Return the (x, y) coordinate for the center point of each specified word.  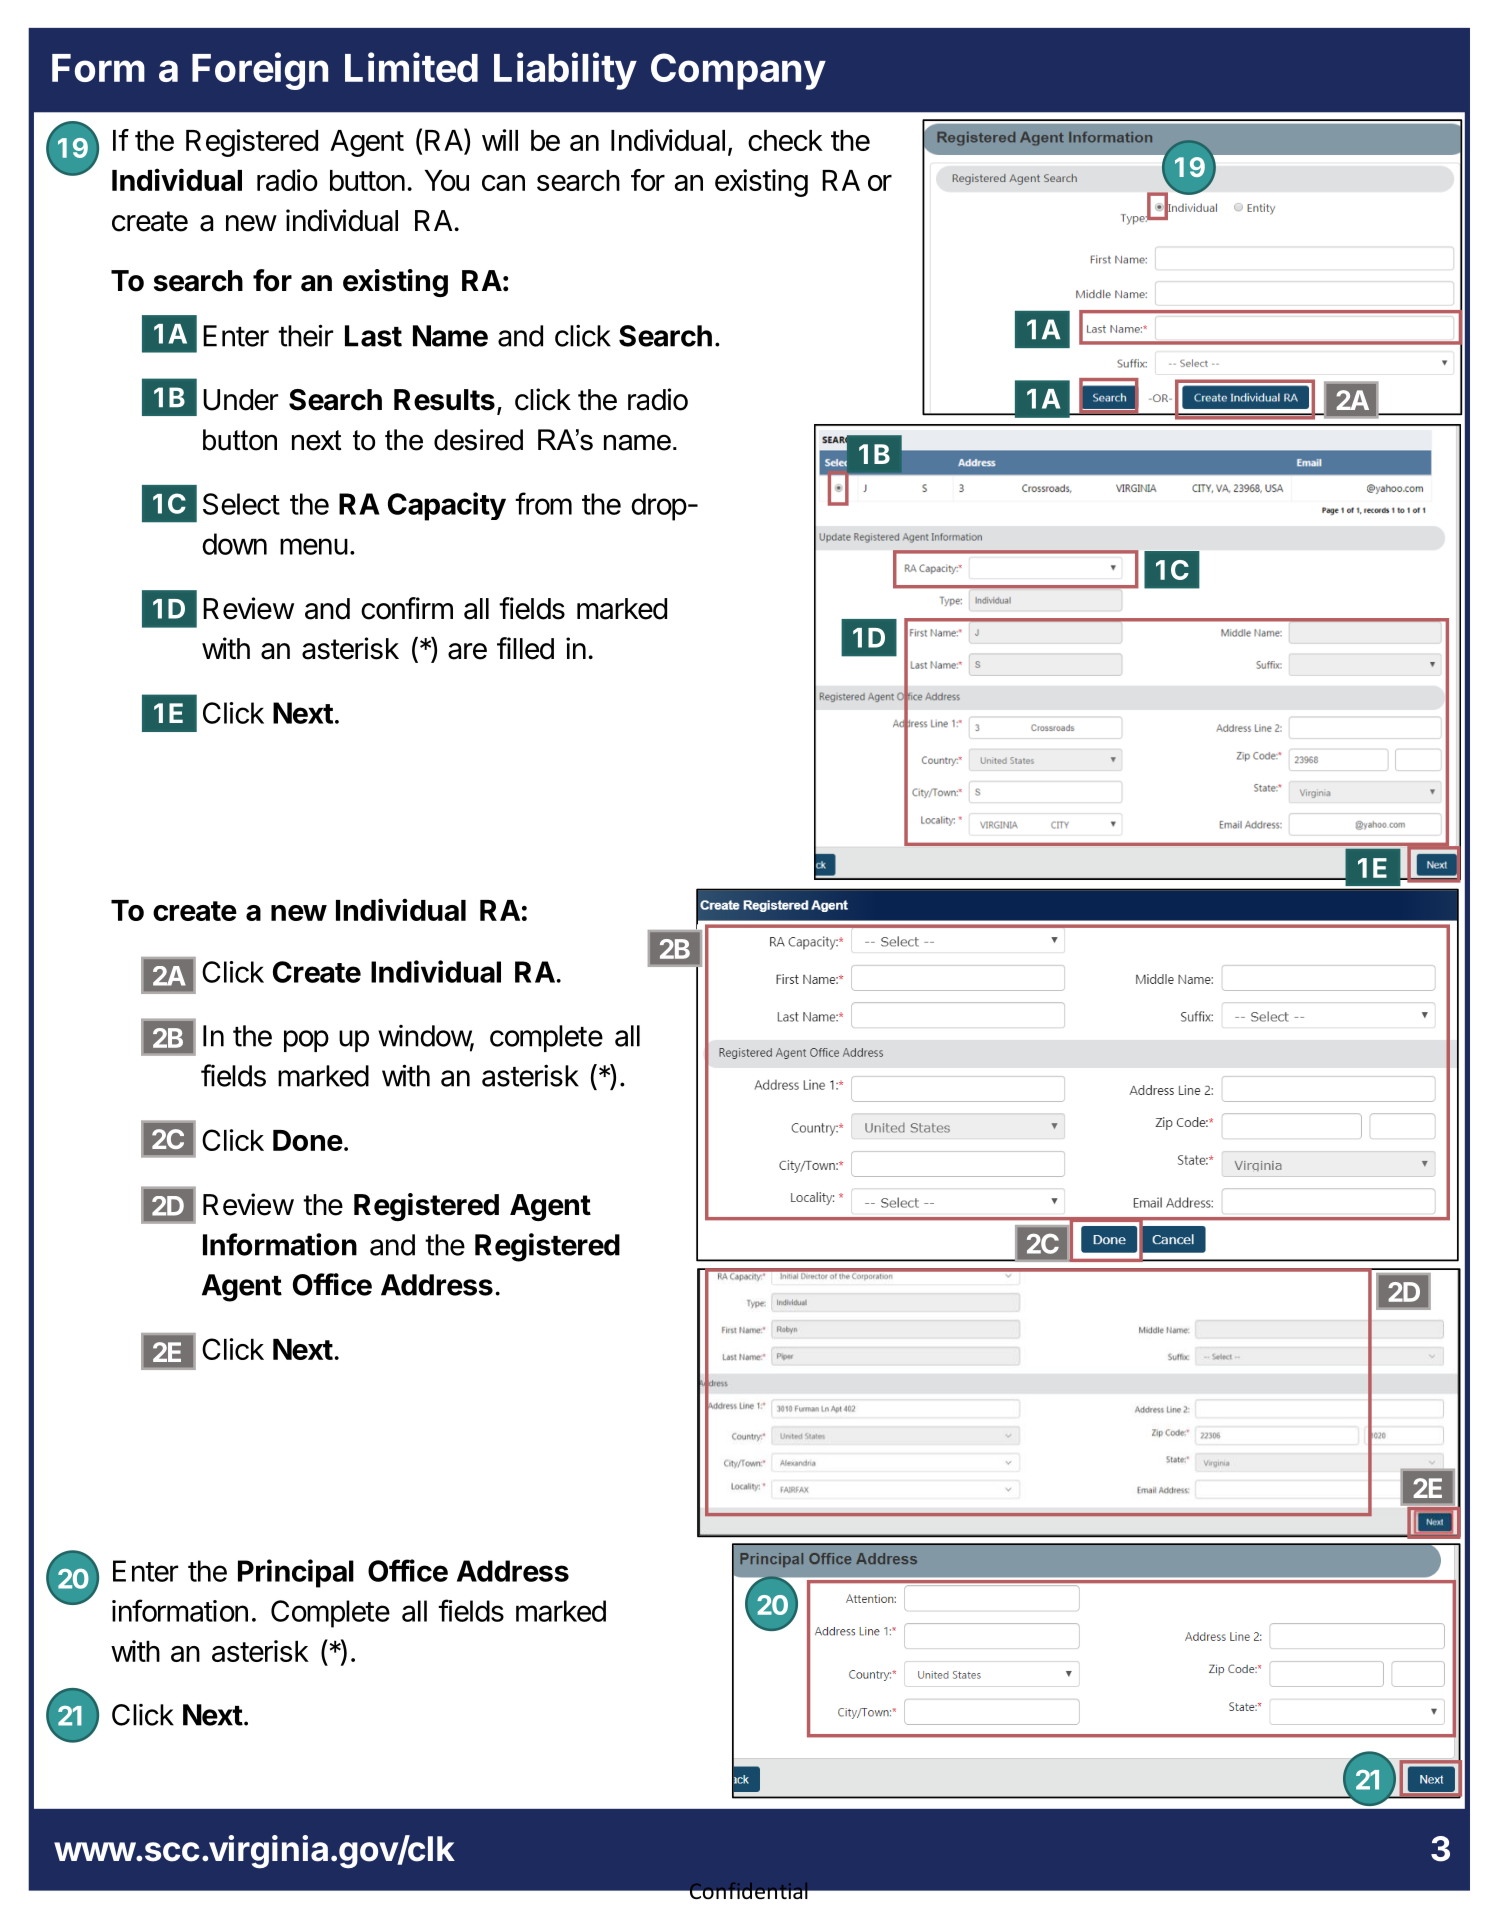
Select (241, 504)
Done (308, 1140)
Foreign (260, 71)
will (500, 140)
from (543, 503)
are (467, 651)
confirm (407, 608)
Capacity (447, 506)
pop (306, 1041)
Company (738, 71)
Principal (296, 1573)
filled (525, 648)
